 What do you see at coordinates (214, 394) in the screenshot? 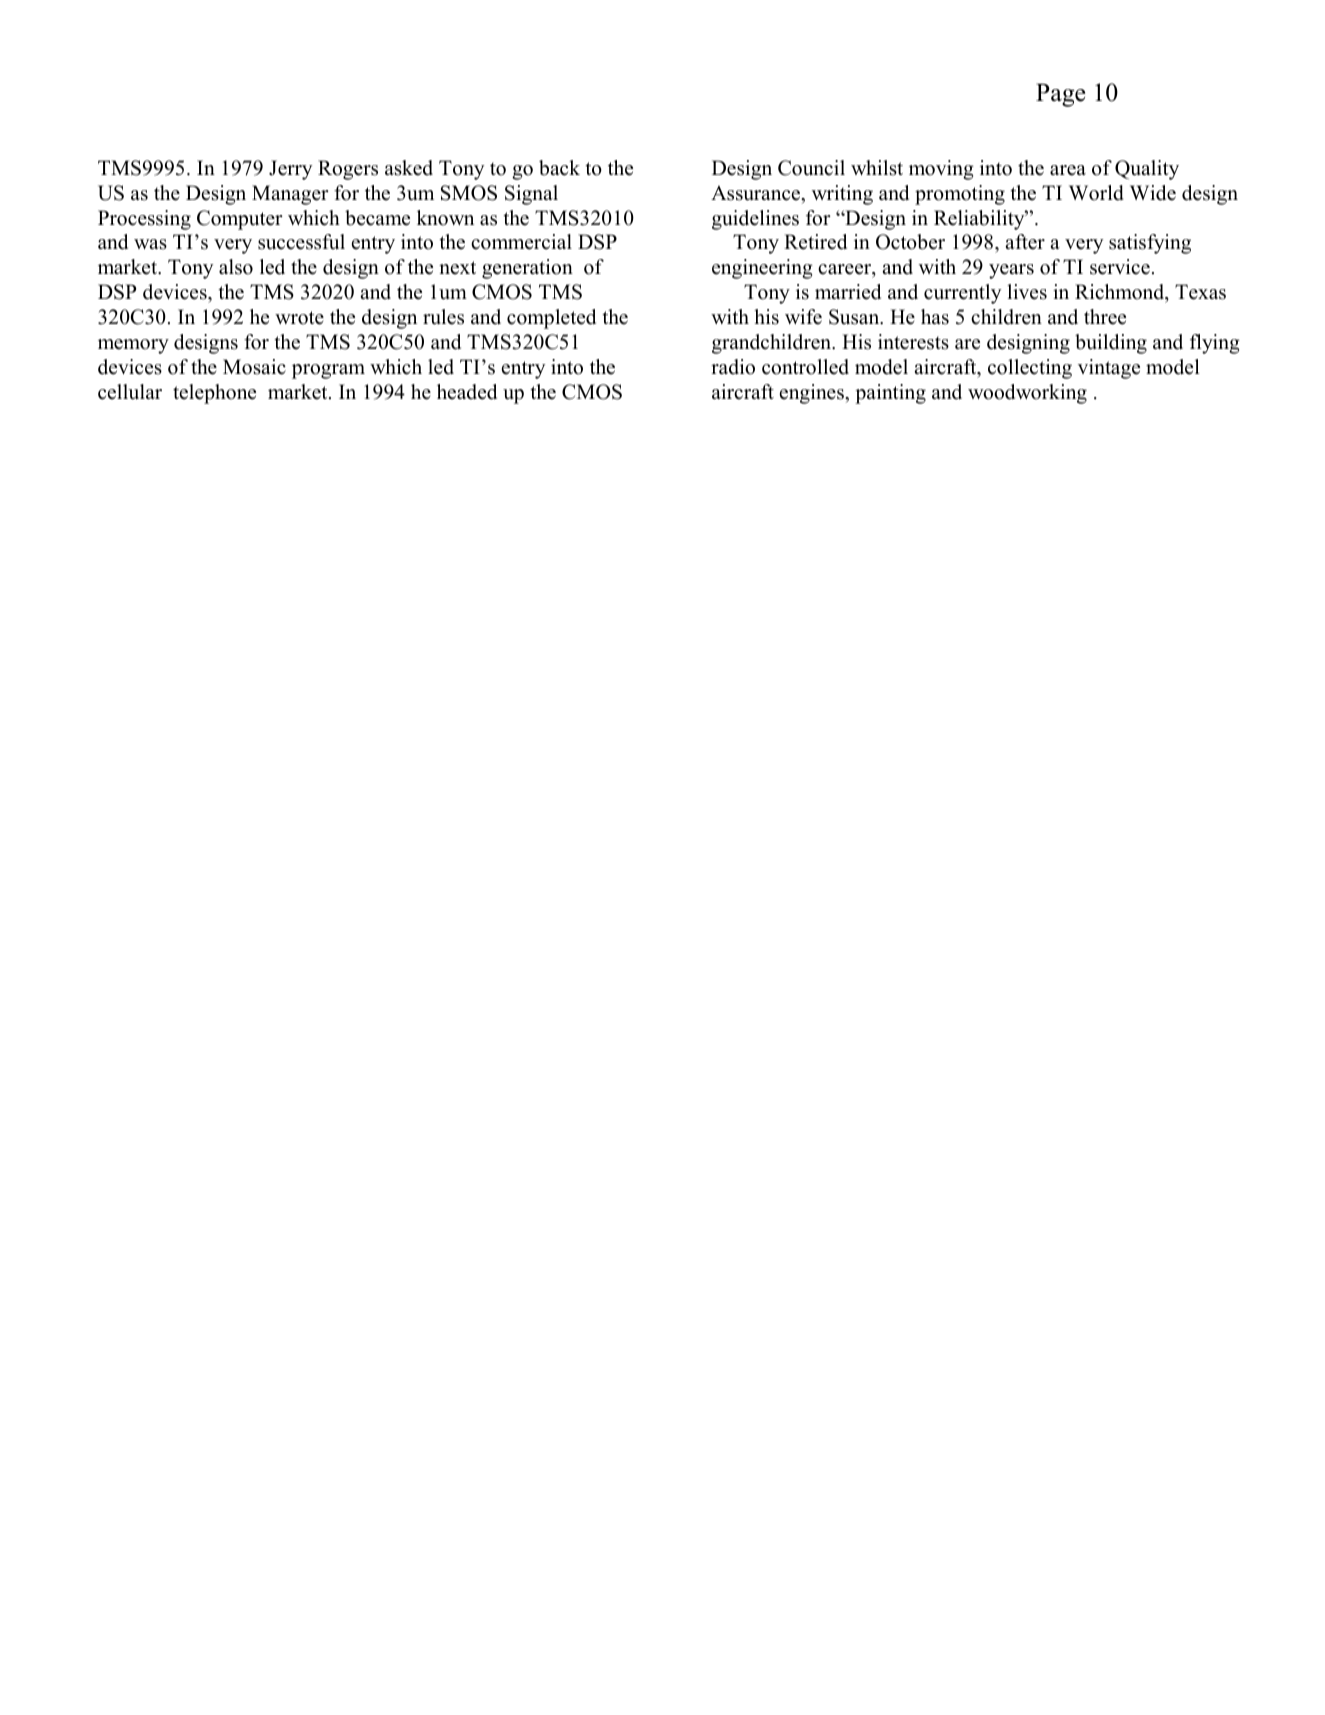
I see `telephone` at bounding box center [214, 394].
